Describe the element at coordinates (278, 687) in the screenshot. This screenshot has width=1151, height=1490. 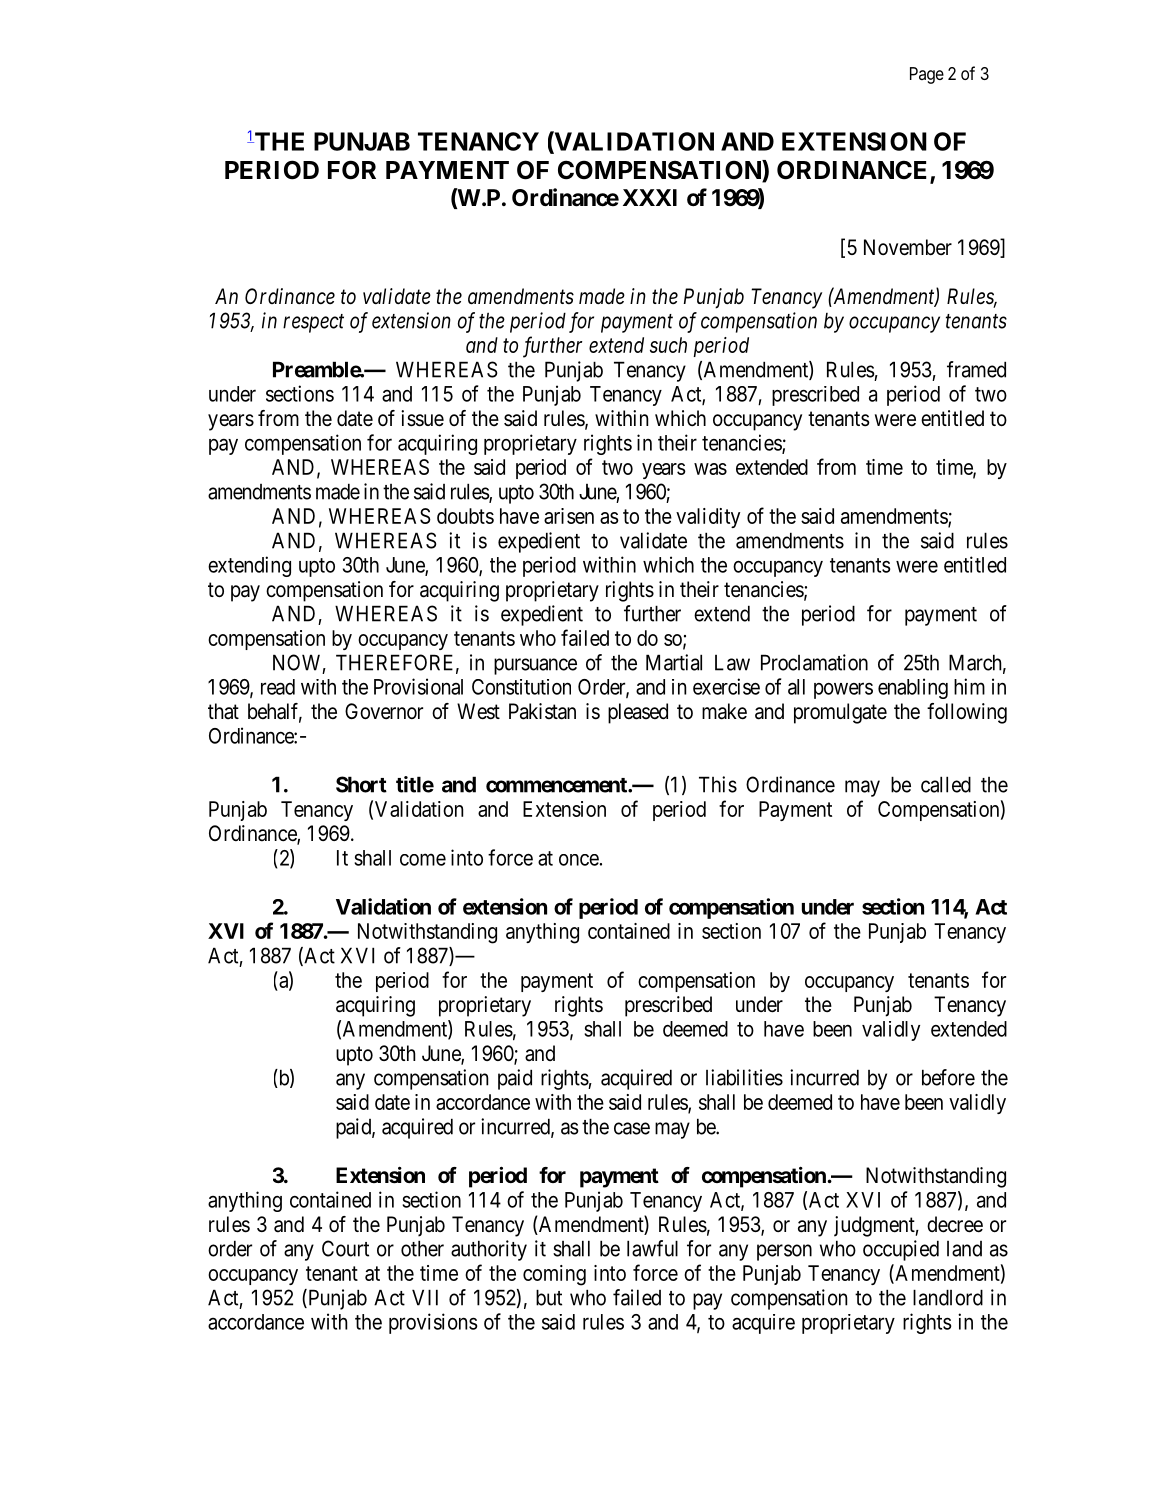
I see `read` at that location.
